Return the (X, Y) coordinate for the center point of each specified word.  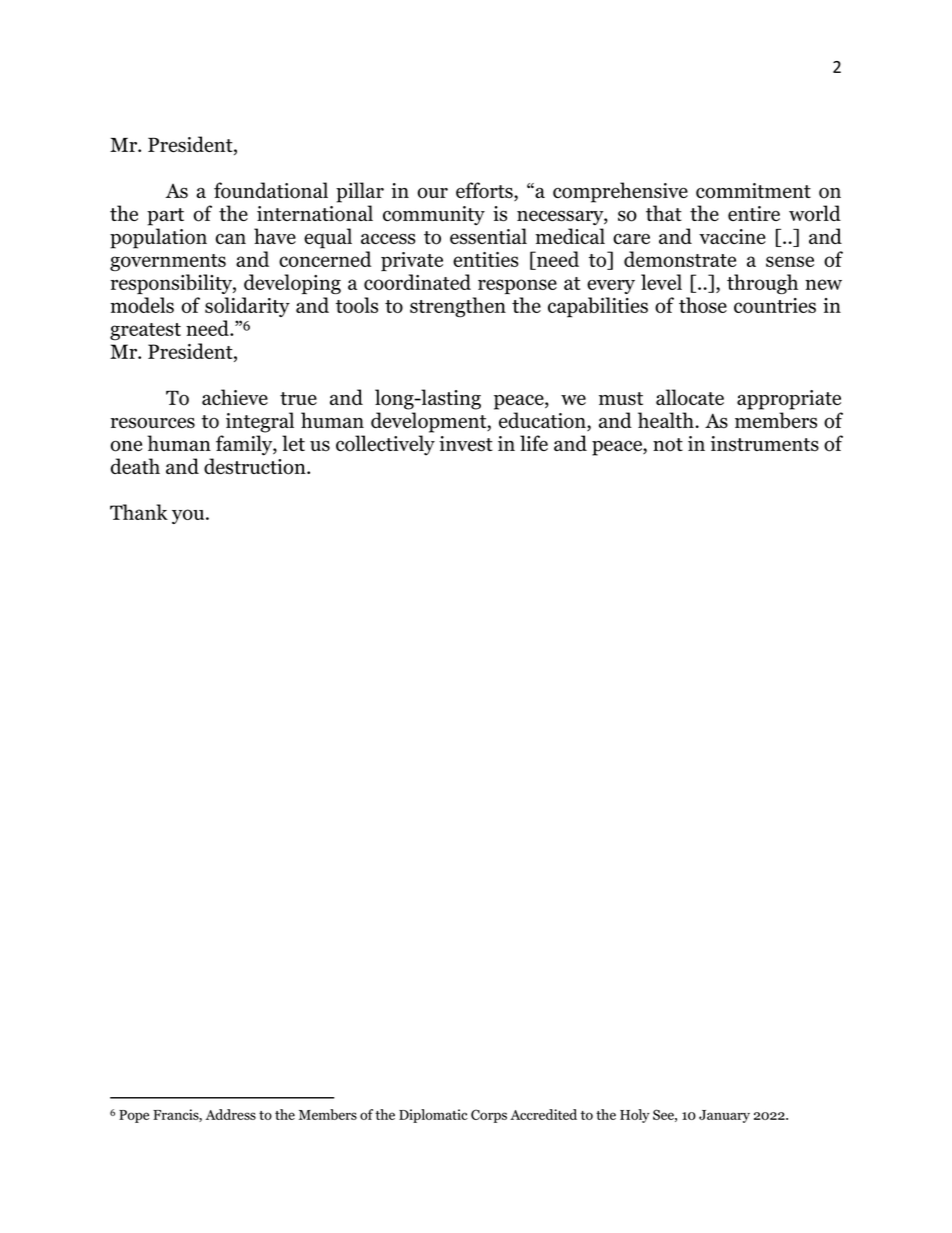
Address (230, 1114)
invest (466, 444)
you (189, 516)
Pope (134, 1116)
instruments (765, 444)
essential (488, 236)
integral (260, 422)
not (668, 445)
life (534, 443)
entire (754, 213)
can (231, 238)
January (724, 1116)
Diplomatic (433, 1116)
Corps (489, 1116)
